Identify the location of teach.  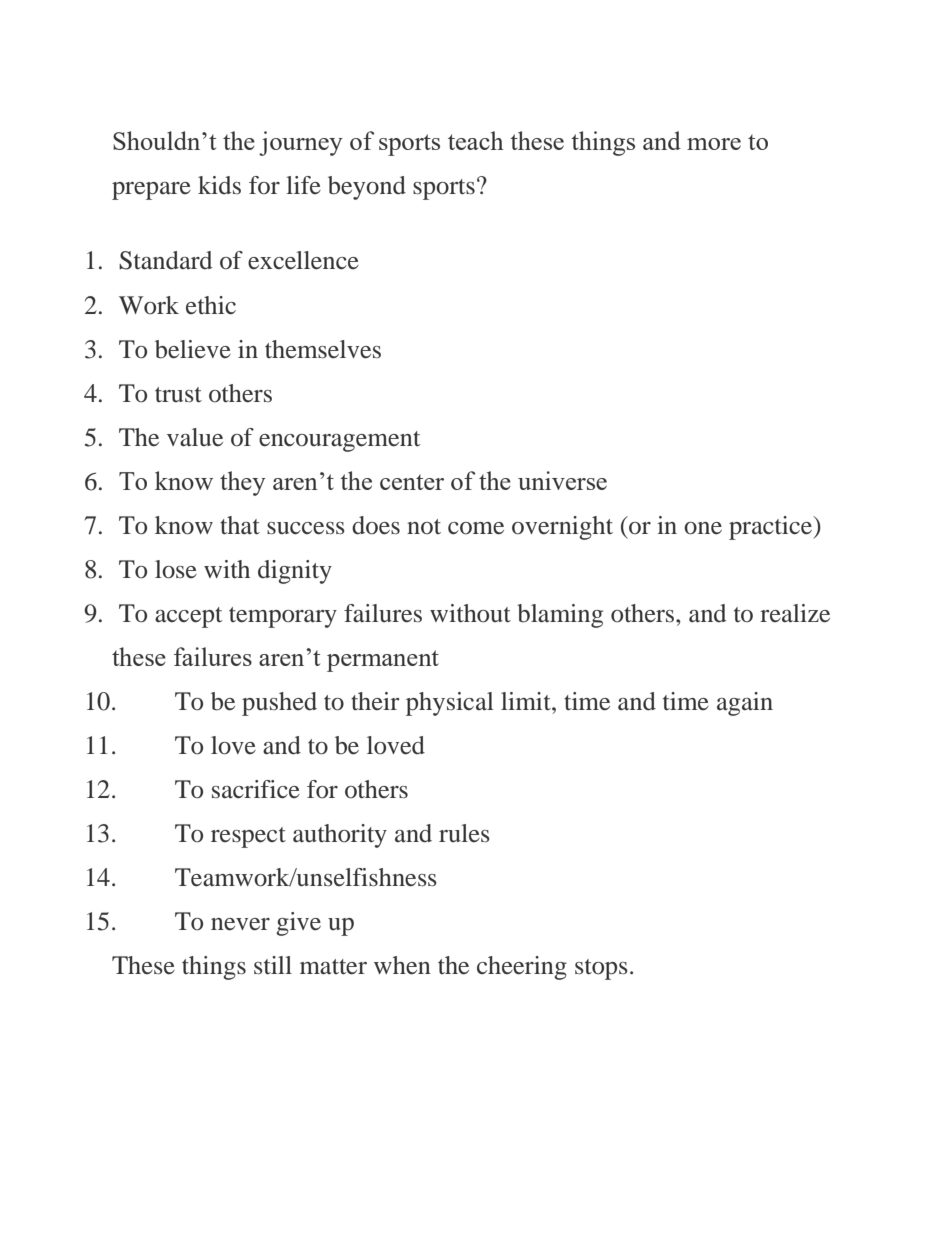
(476, 140).
